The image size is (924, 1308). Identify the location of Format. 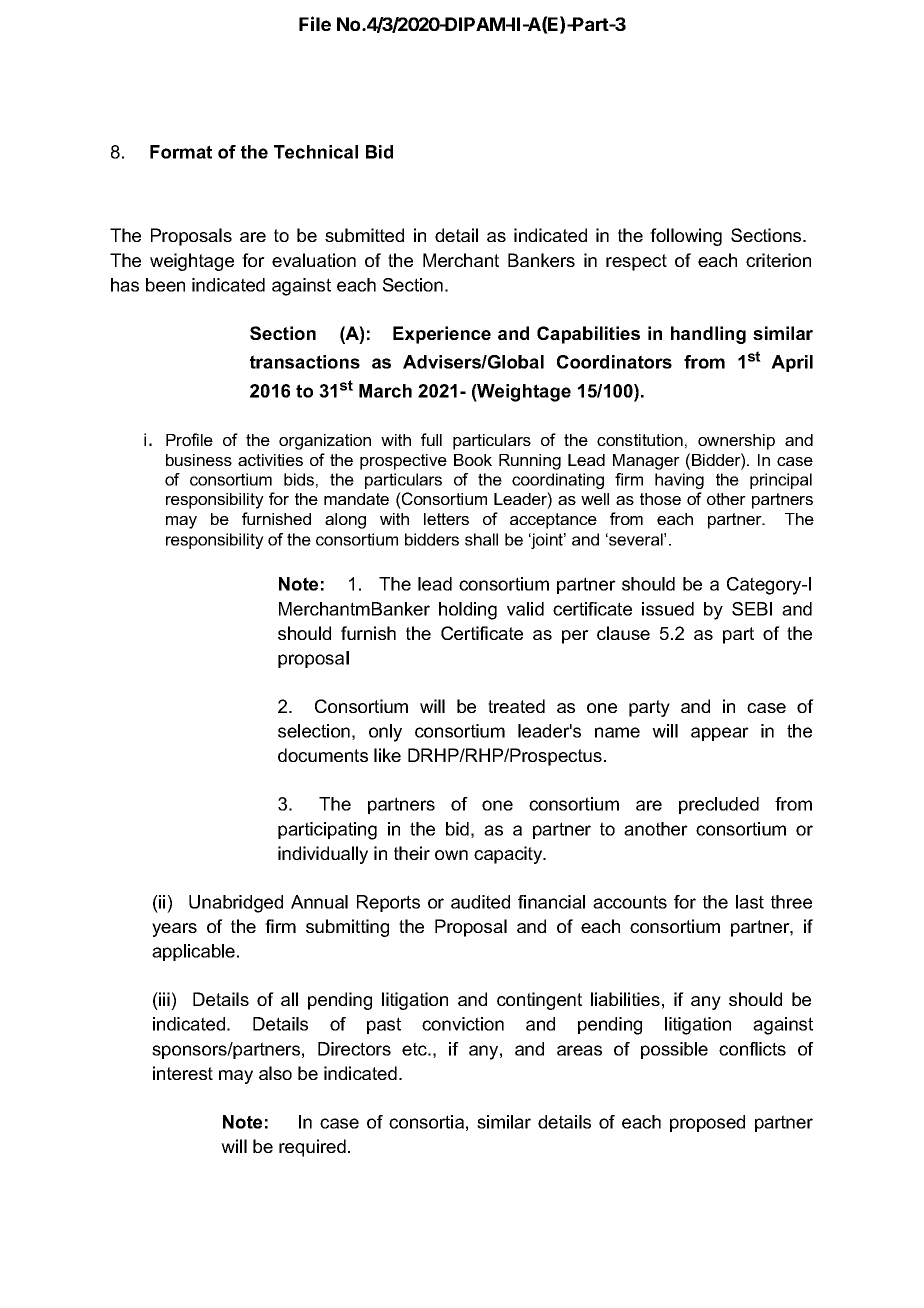
(181, 152).
